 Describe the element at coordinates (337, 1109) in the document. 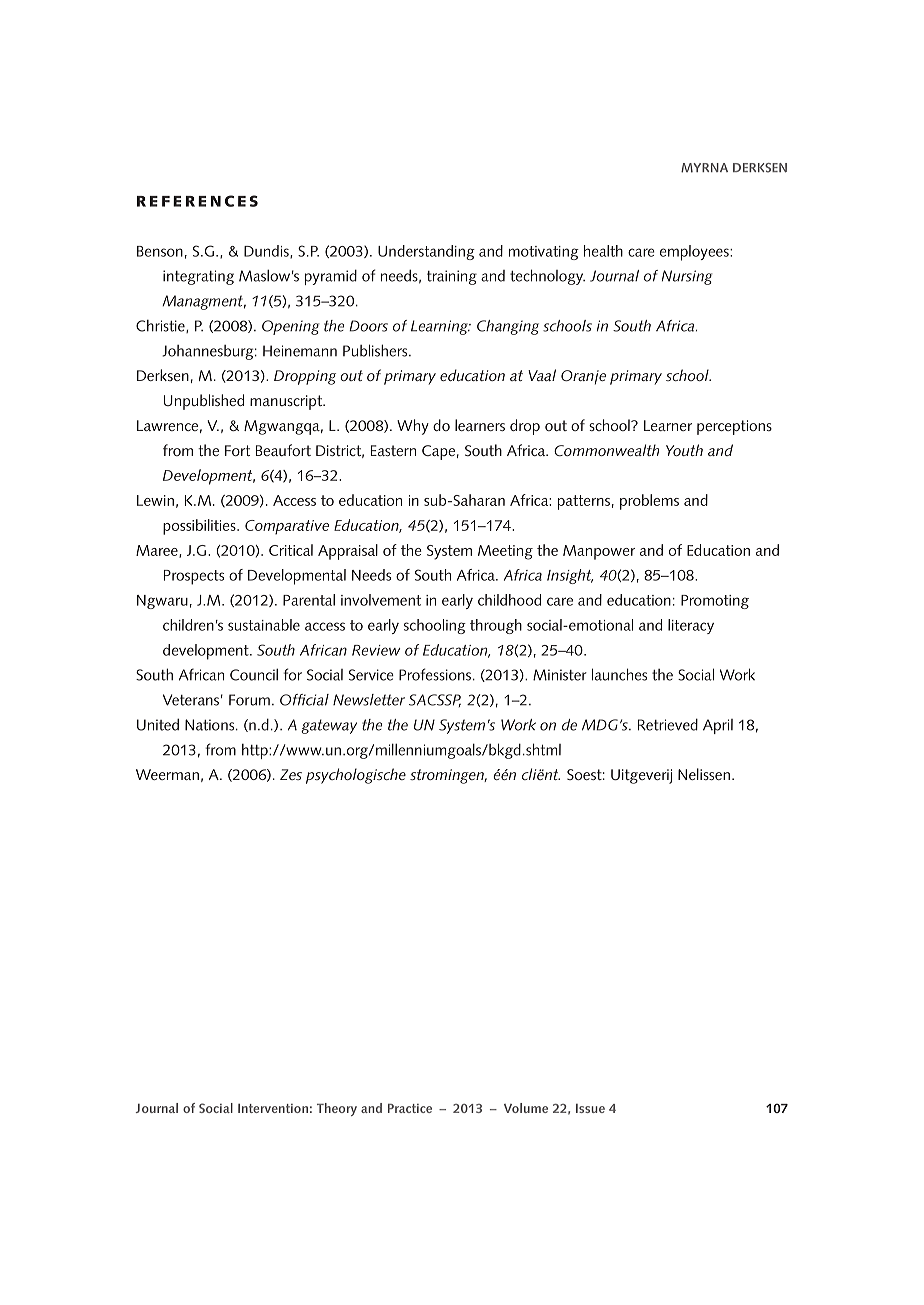

I see `Theory` at that location.
